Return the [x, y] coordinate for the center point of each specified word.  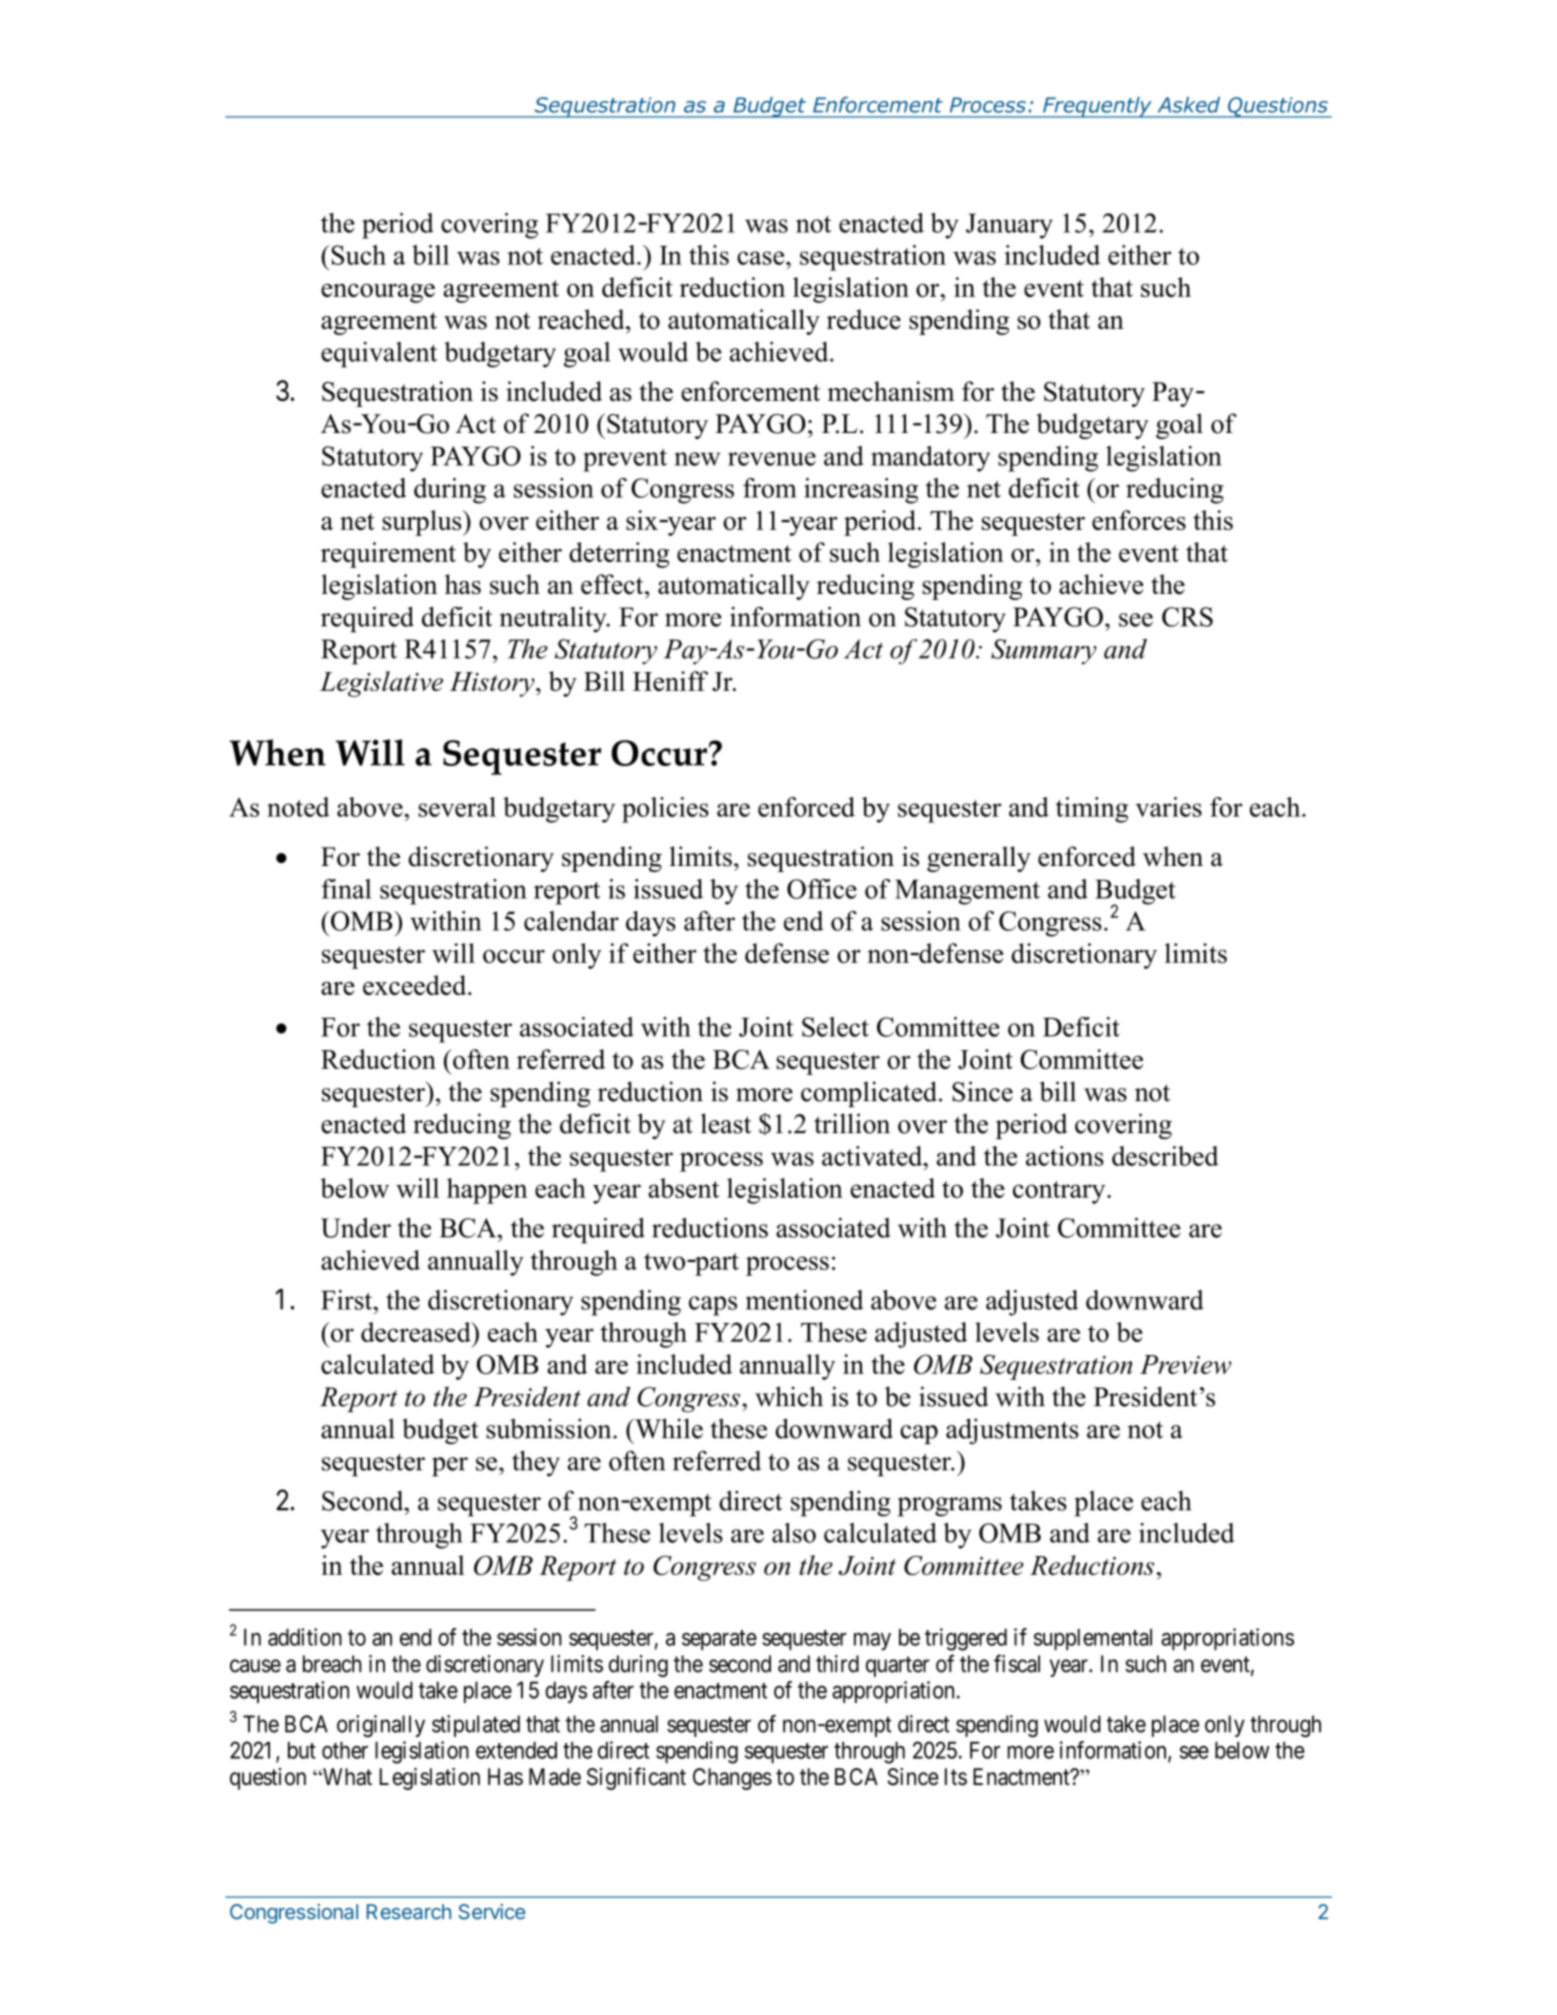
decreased [417, 1332]
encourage [378, 293]
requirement [388, 555]
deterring [619, 555]
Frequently [1097, 107]
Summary [1044, 652]
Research [409, 1912]
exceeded [416, 985]
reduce [864, 319]
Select [835, 1027]
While [668, 1428]
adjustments [1012, 1431]
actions [1065, 1156]
